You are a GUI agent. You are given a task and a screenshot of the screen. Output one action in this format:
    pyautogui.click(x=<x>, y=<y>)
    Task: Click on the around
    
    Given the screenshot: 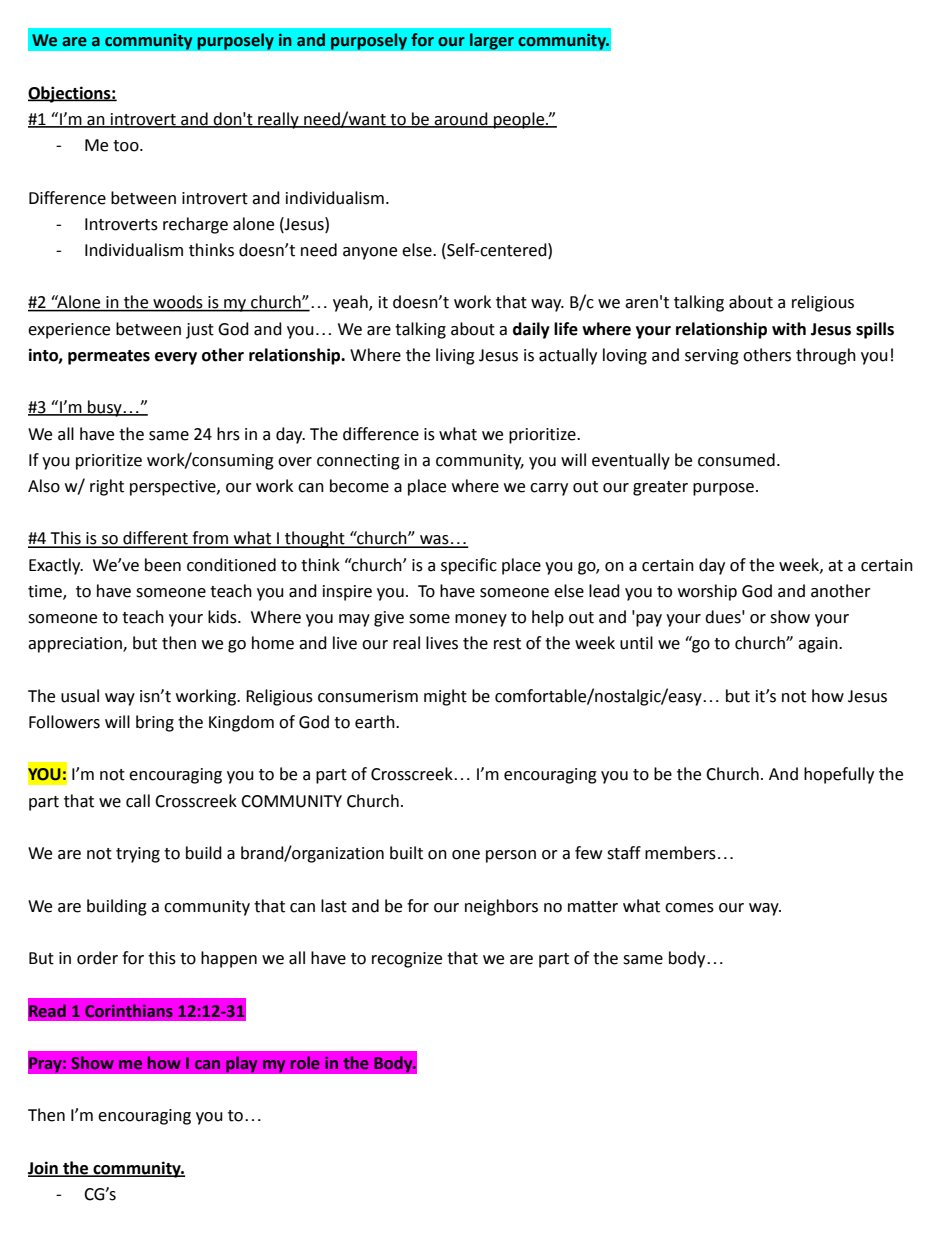 What is the action you would take?
    pyautogui.click(x=461, y=119)
